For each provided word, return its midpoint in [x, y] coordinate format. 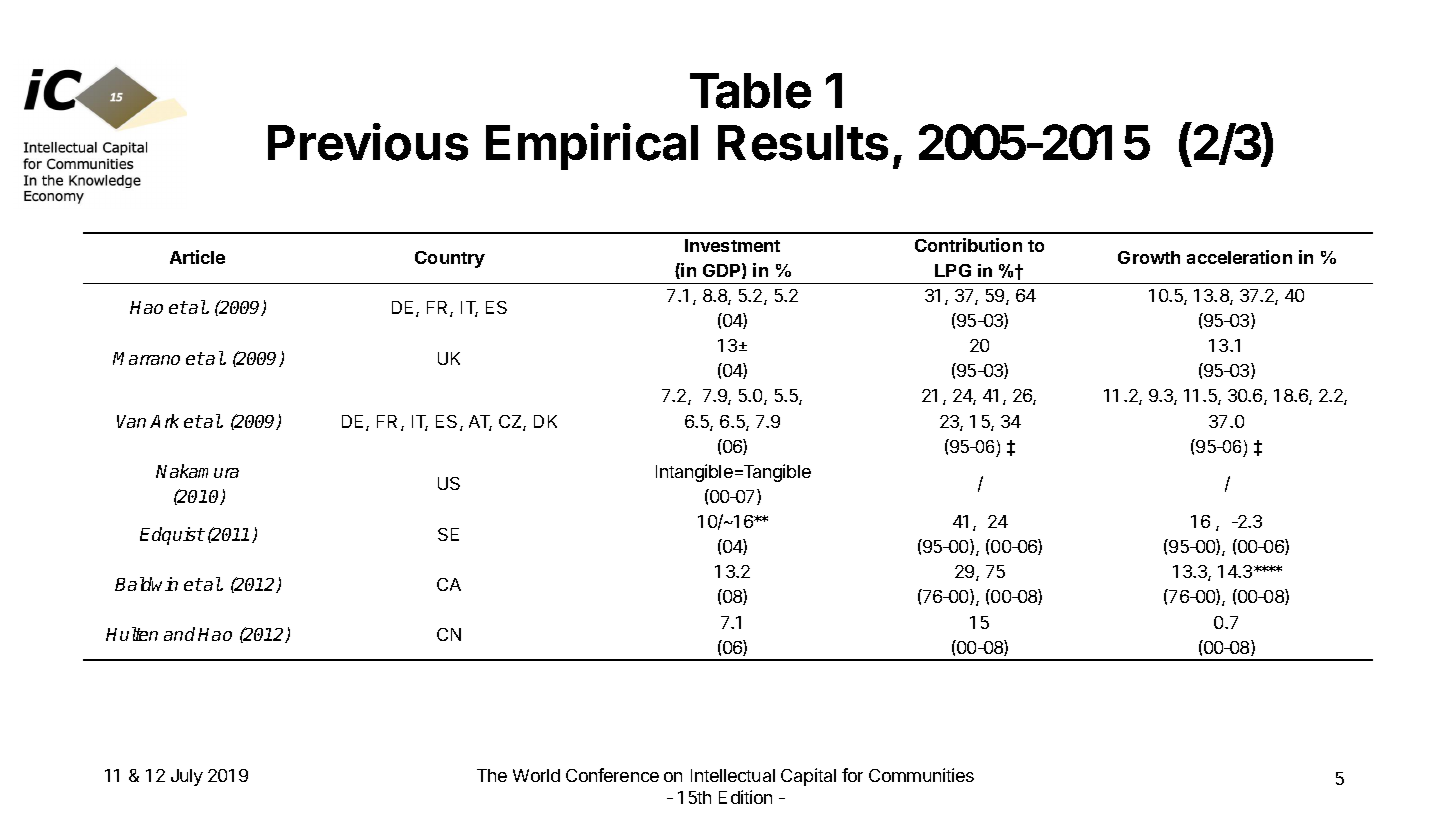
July [187, 777]
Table [750, 91]
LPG [953, 270]
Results [803, 143]
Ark [164, 421]
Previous [368, 142]
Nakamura [197, 471]
